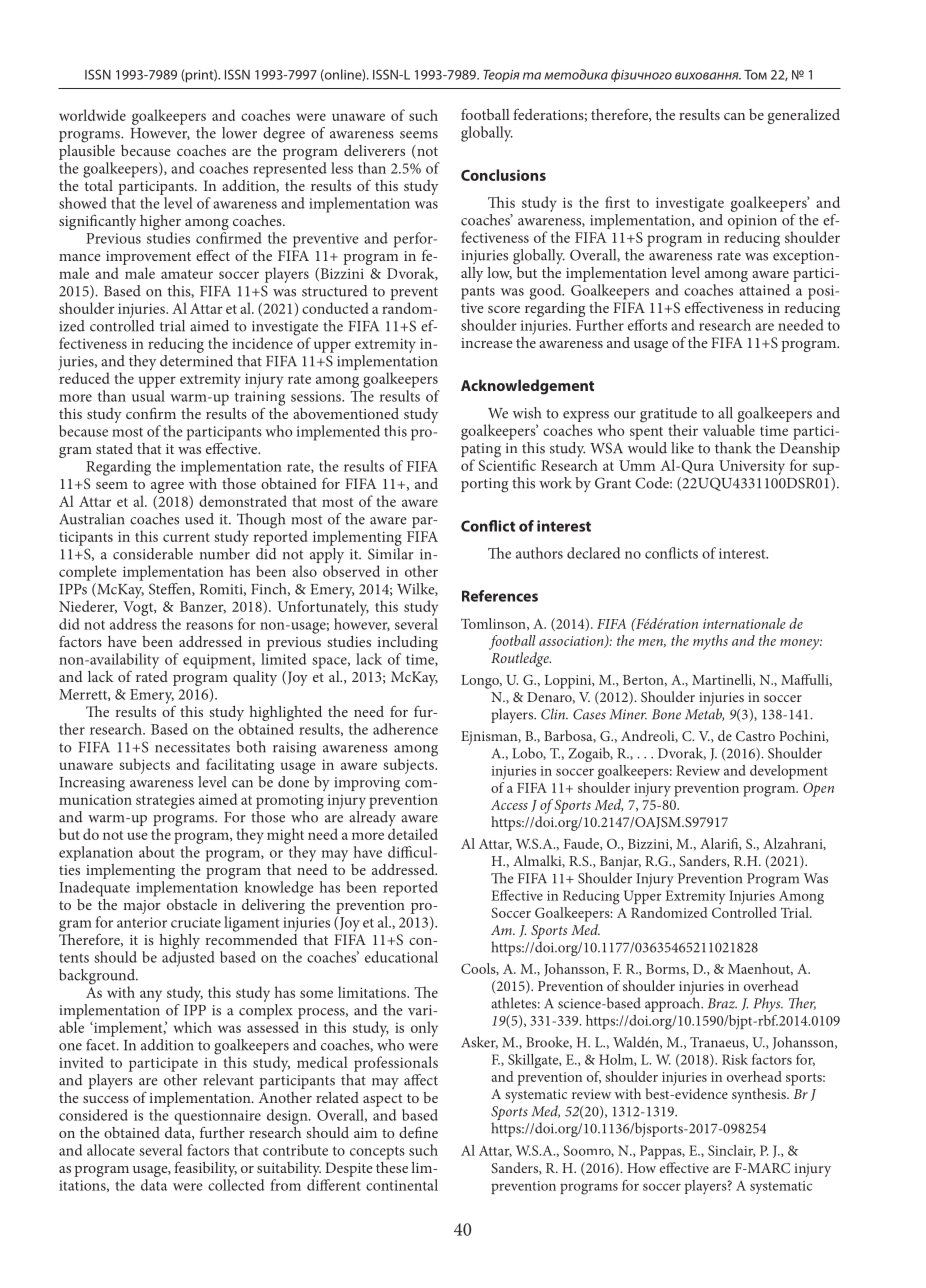 The image size is (926, 1288). What do you see at coordinates (239, 133) in the screenshot?
I see `lower` at bounding box center [239, 133].
